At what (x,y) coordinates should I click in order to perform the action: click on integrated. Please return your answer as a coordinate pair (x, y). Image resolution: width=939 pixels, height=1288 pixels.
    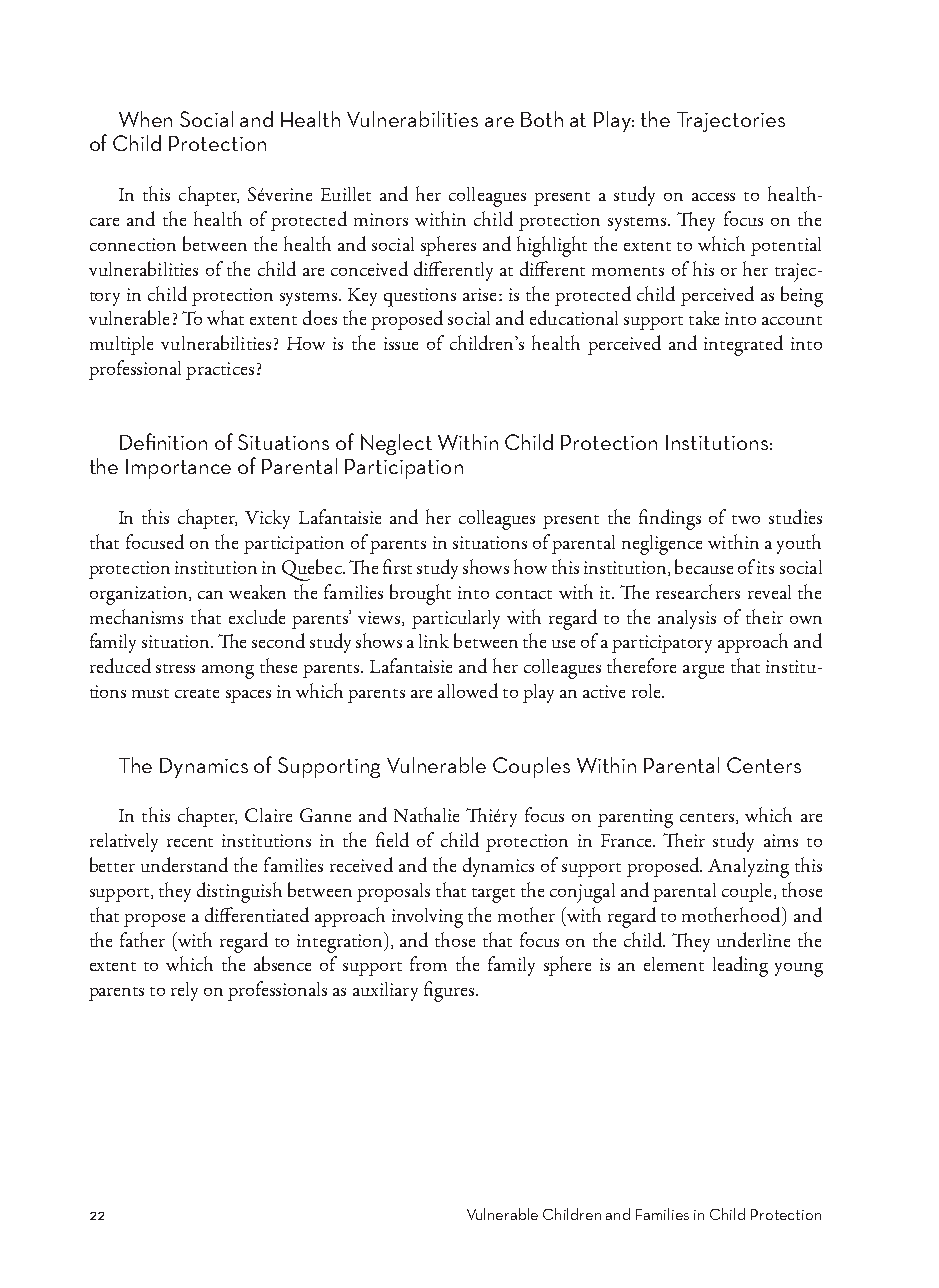
    Looking at the image, I should click on (743, 345).
